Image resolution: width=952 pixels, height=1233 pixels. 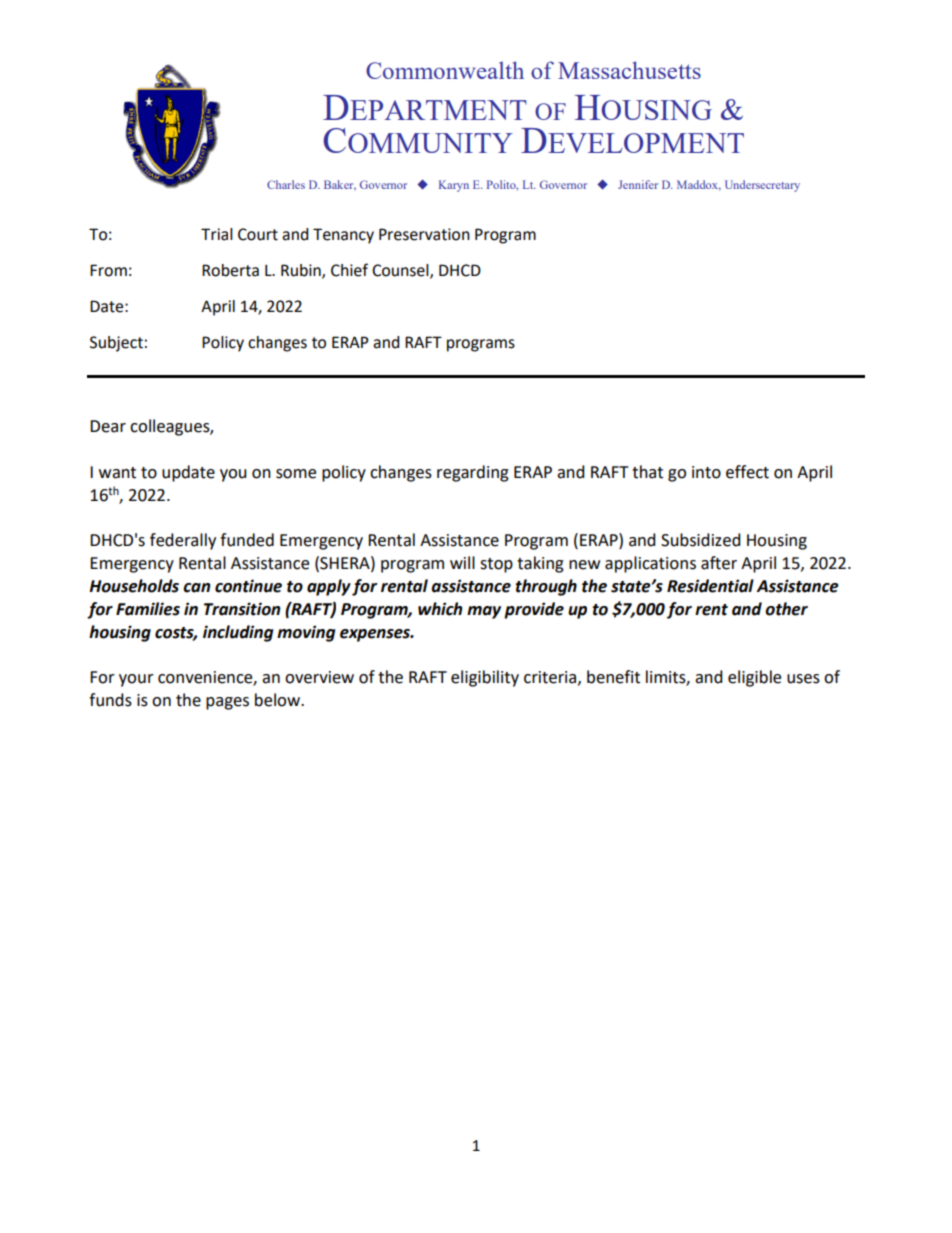 What do you see at coordinates (424, 234) in the document?
I see `Preservation` at bounding box center [424, 234].
